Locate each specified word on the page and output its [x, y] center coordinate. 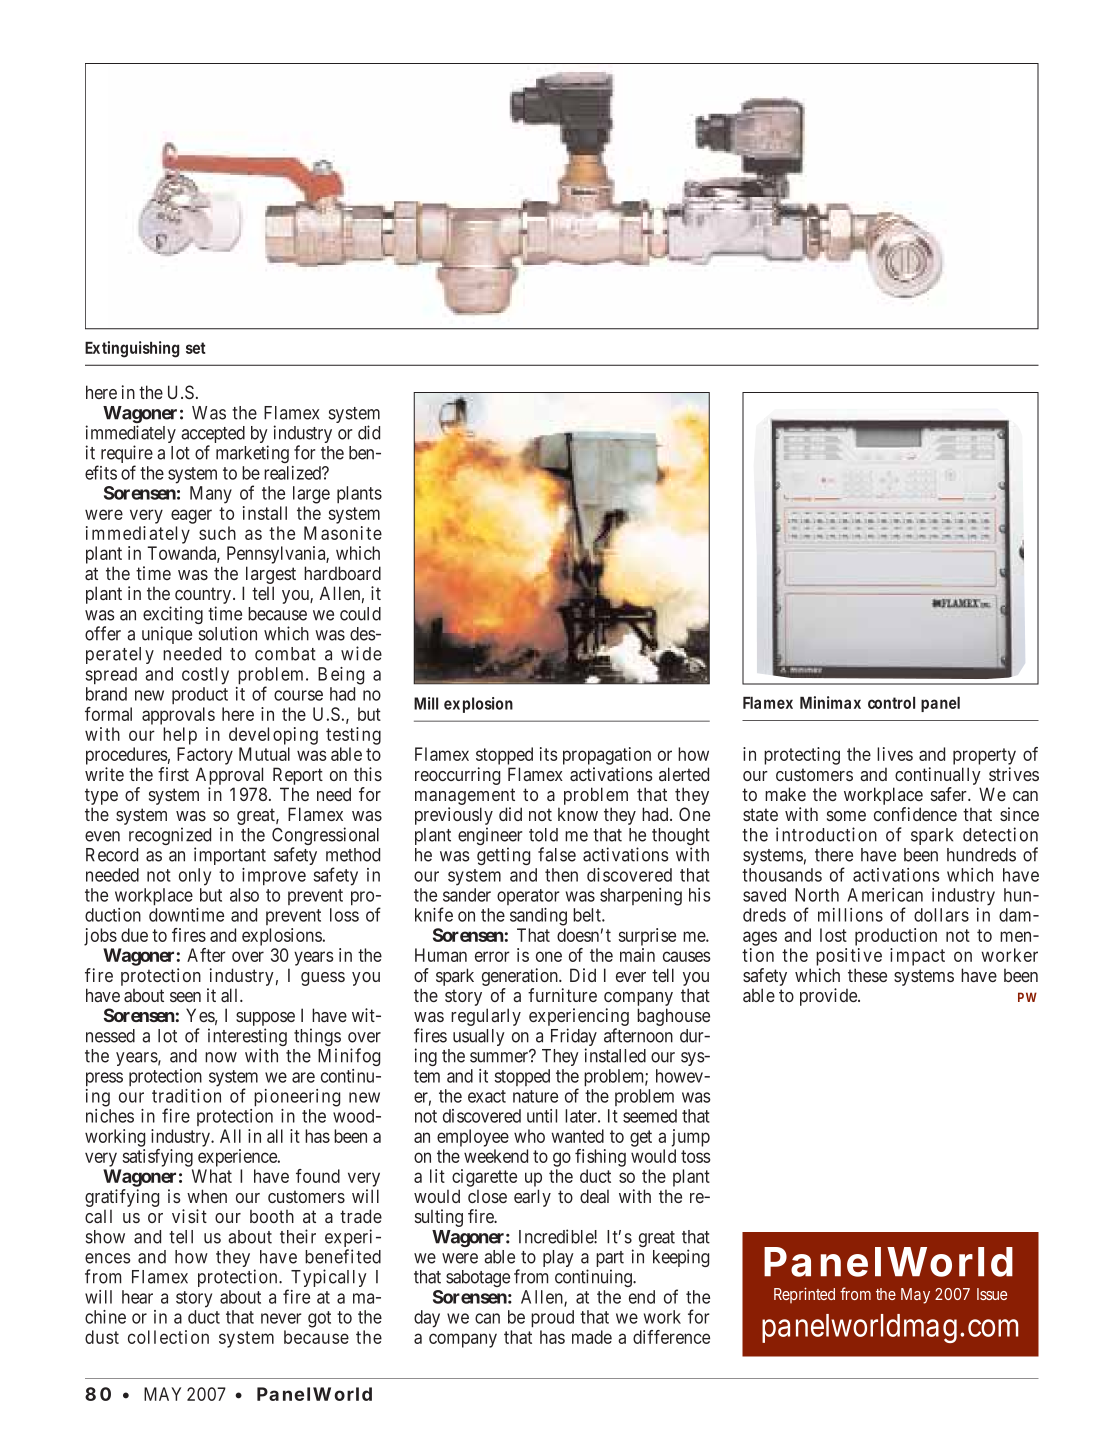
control [891, 703]
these [867, 975]
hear [137, 1297]
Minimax [830, 702]
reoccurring [457, 776]
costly [205, 676]
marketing [252, 454]
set [196, 348]
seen [185, 997]
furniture [562, 995]
